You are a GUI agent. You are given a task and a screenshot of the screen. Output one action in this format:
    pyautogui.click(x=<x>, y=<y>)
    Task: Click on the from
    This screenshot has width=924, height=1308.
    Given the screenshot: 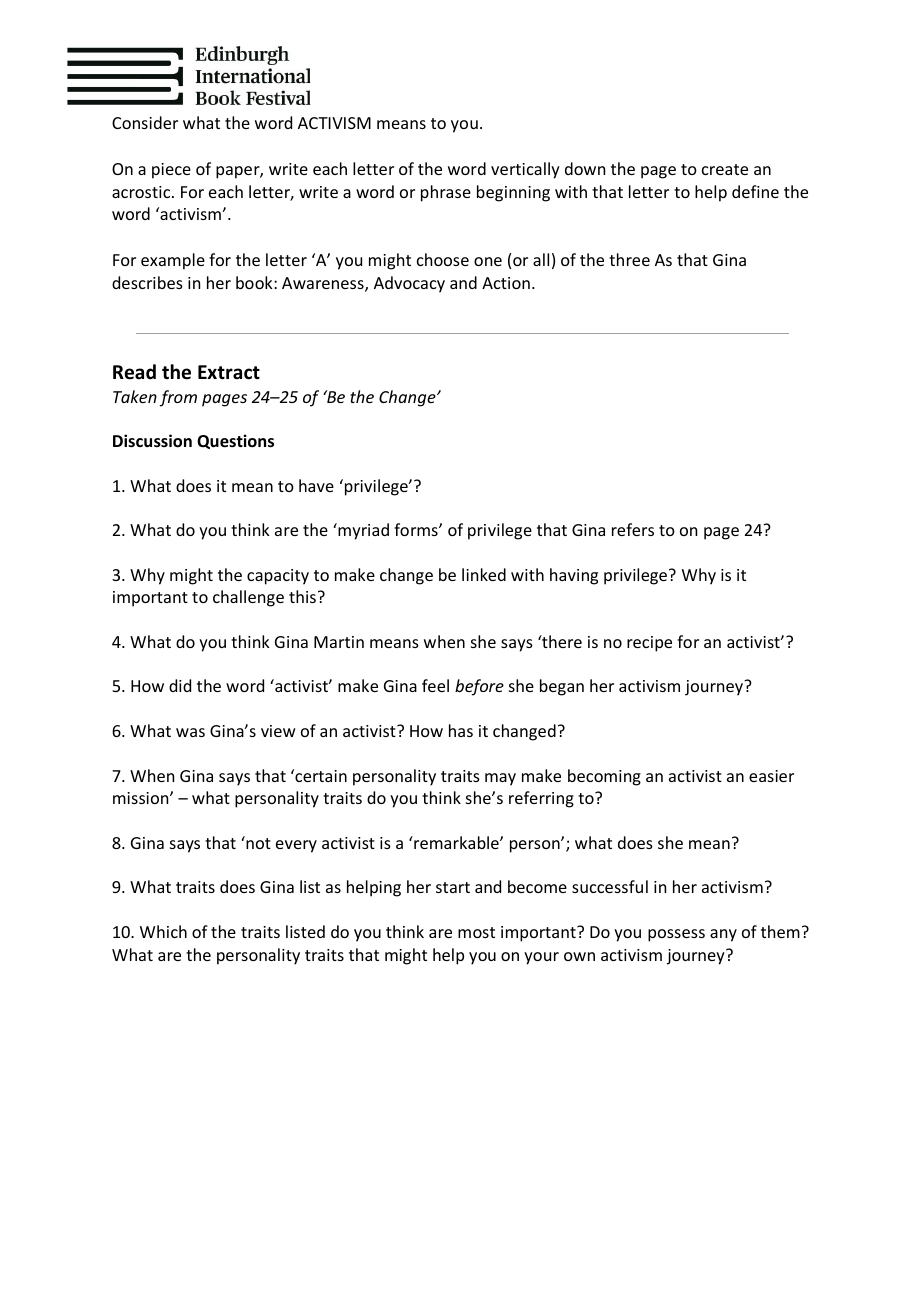 What is the action you would take?
    pyautogui.click(x=178, y=398)
